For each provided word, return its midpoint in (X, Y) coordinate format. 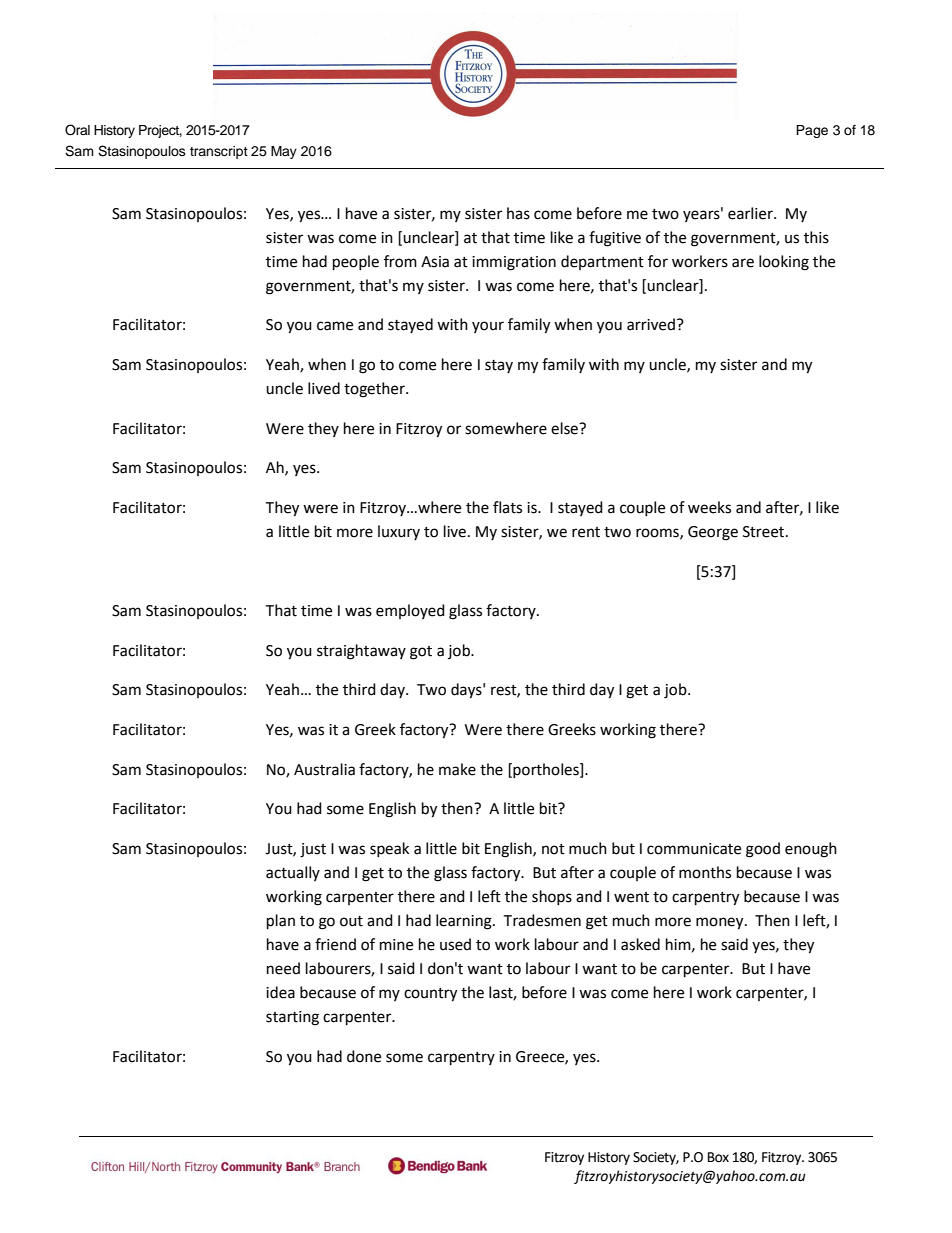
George (713, 533)
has (518, 213)
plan (281, 922)
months (705, 872)
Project (160, 131)
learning (465, 922)
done (364, 1056)
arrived (651, 324)
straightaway (361, 652)
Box (718, 1157)
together (375, 390)
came (335, 326)
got (421, 653)
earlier (751, 213)
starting (292, 1018)
